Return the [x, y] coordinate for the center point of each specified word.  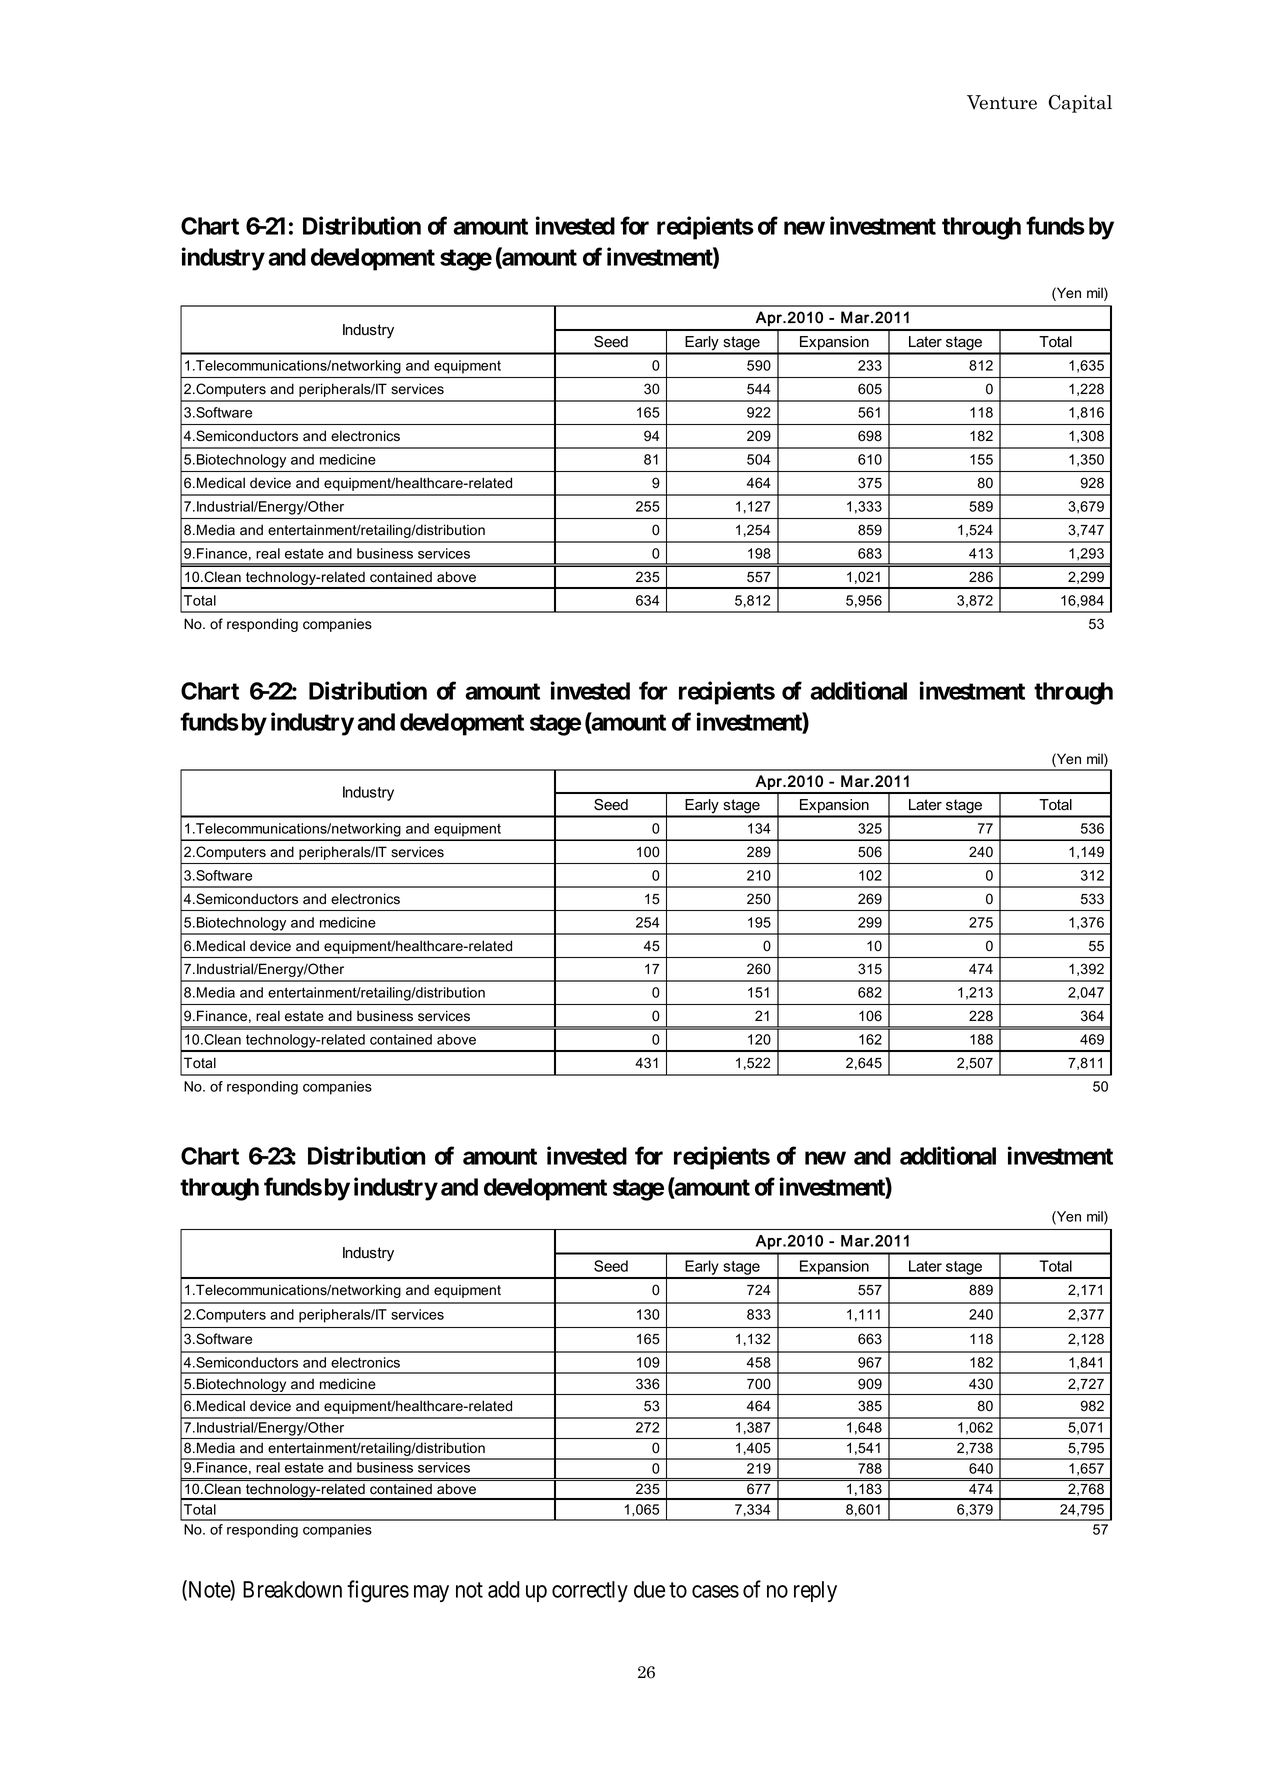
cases [715, 1591]
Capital [1080, 104]
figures [378, 1591]
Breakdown [292, 1589]
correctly [590, 1591]
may [431, 1593]
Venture [1002, 102]
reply [815, 1591]
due [649, 1589]
